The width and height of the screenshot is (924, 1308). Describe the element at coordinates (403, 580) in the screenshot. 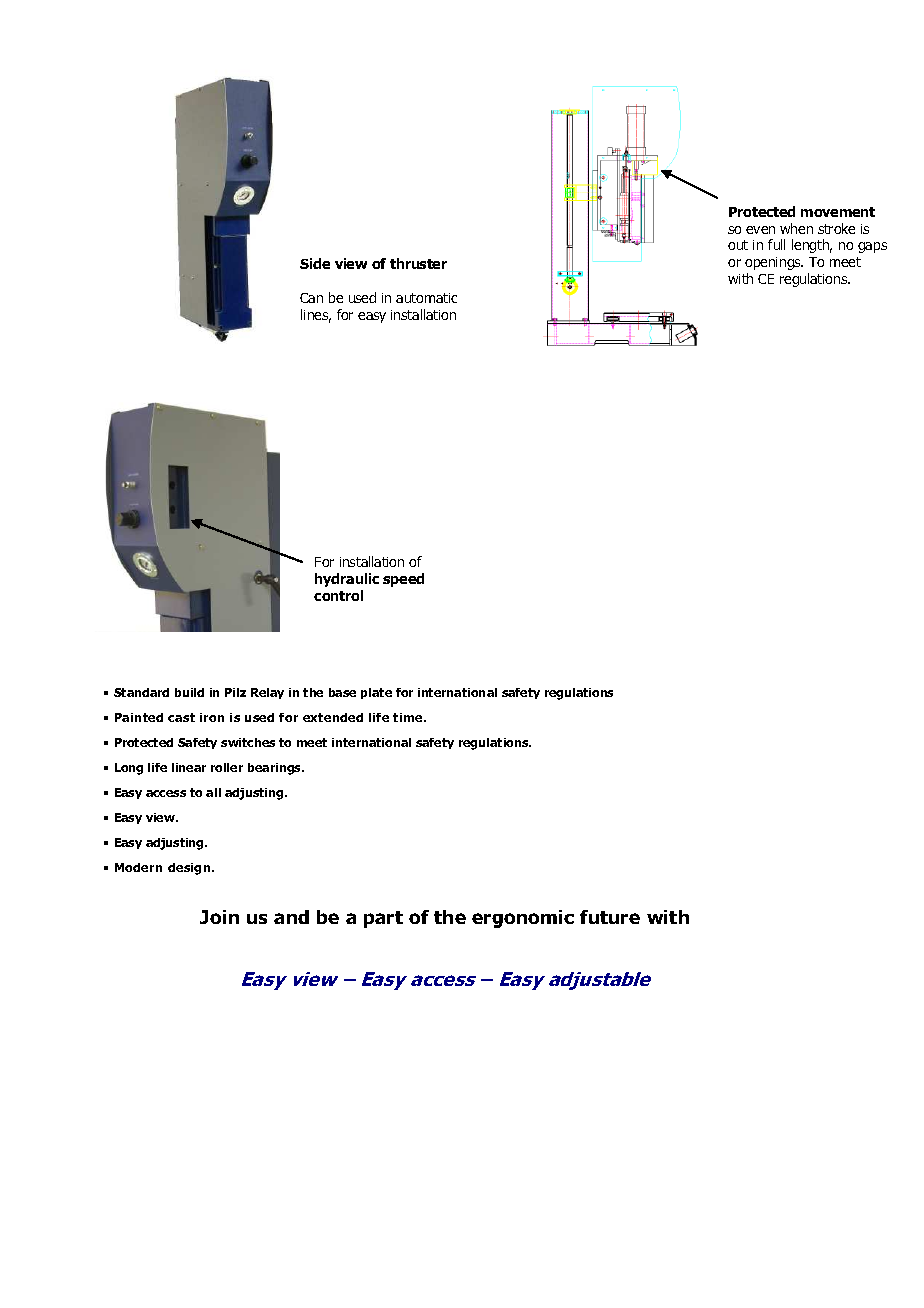

I see `speed` at that location.
